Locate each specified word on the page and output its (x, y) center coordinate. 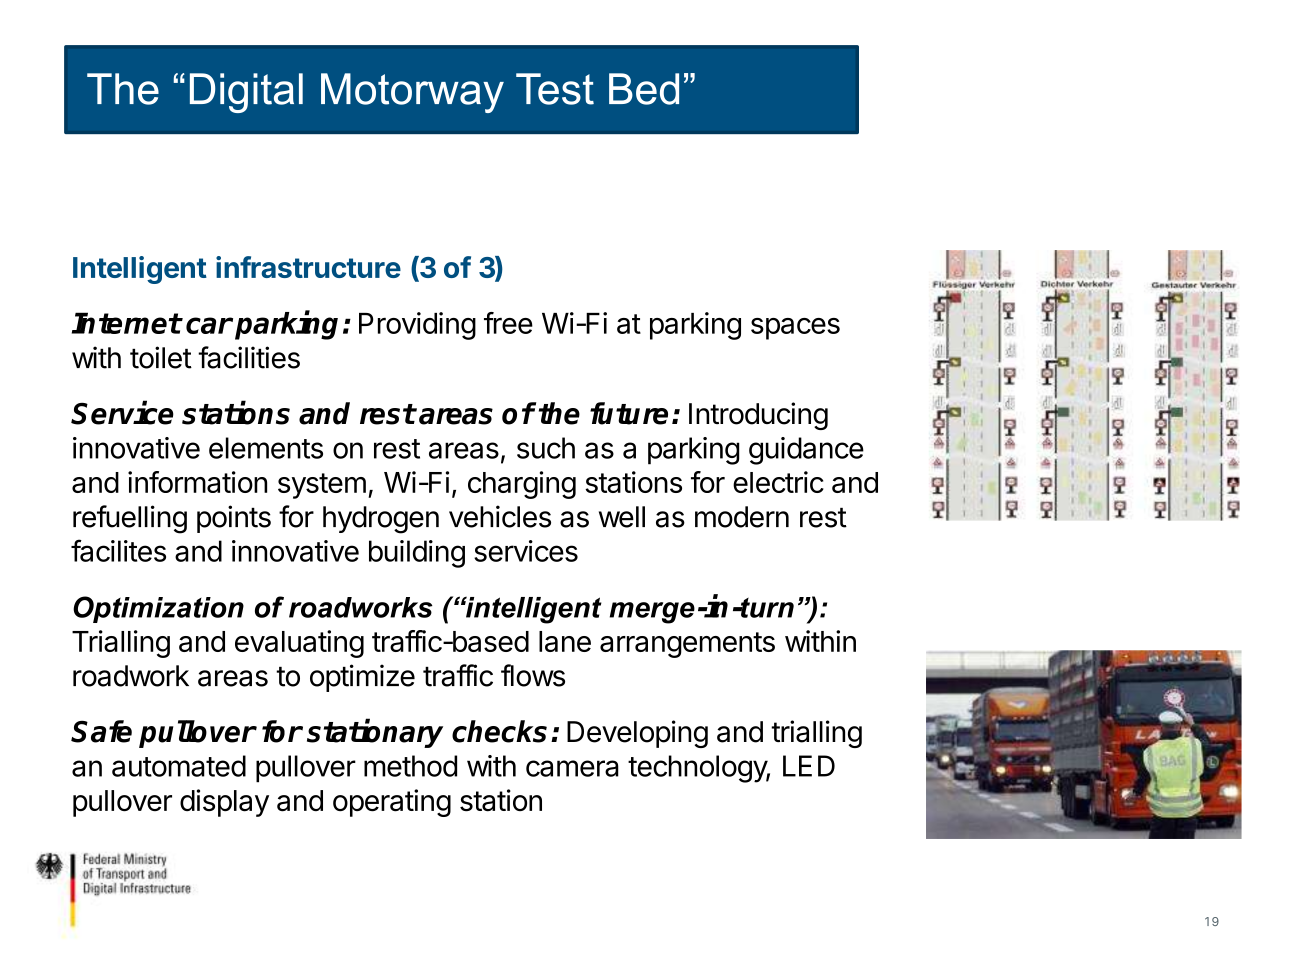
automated (179, 766)
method (410, 766)
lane (565, 641)
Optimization (158, 609)
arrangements (687, 645)
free (508, 323)
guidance (806, 451)
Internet (126, 323)
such (546, 448)
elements (266, 448)
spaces (795, 329)
